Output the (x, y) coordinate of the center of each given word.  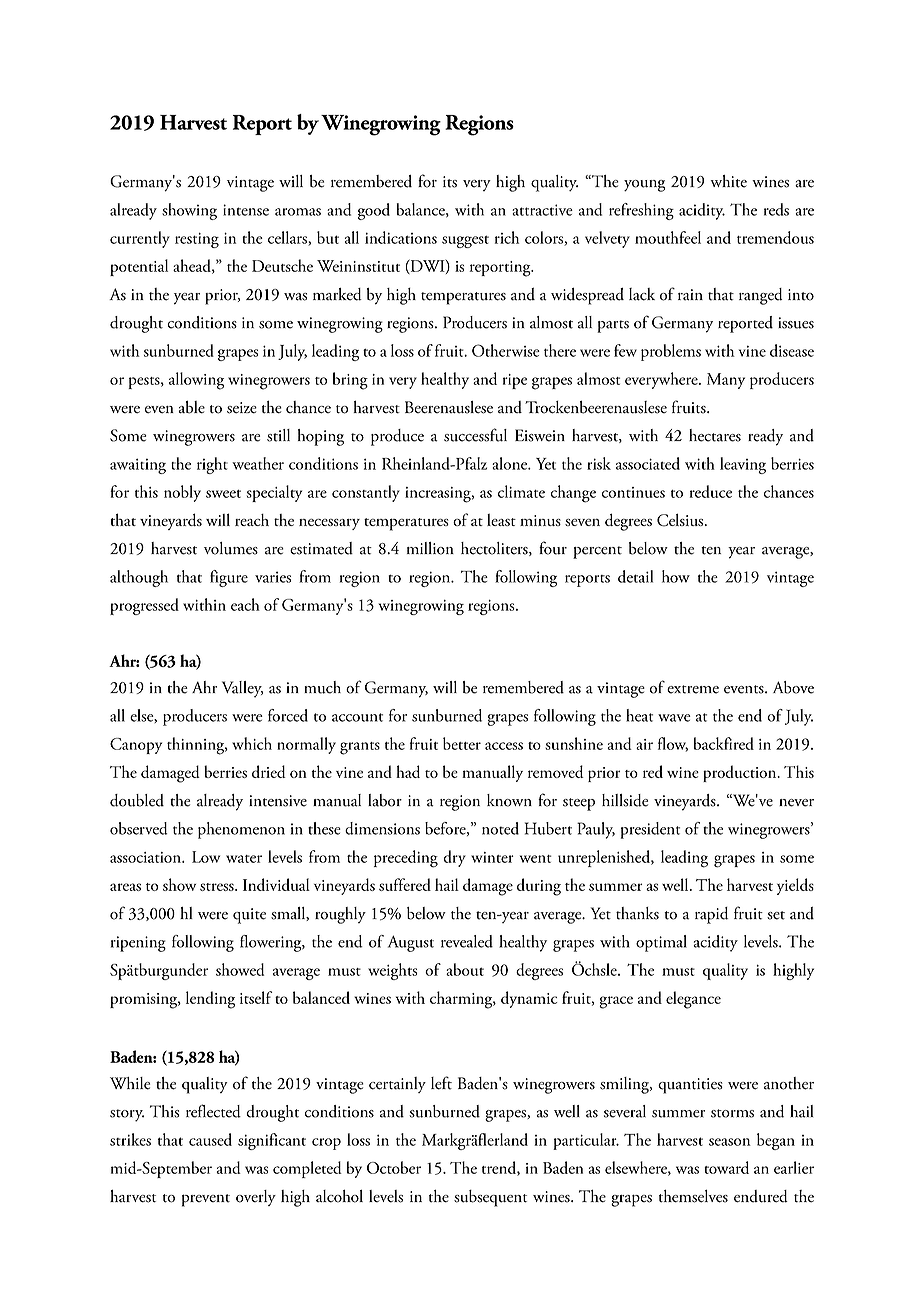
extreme (693, 689)
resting (197, 240)
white (729, 181)
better (462, 743)
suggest (465, 241)
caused (210, 1139)
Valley (242, 689)
